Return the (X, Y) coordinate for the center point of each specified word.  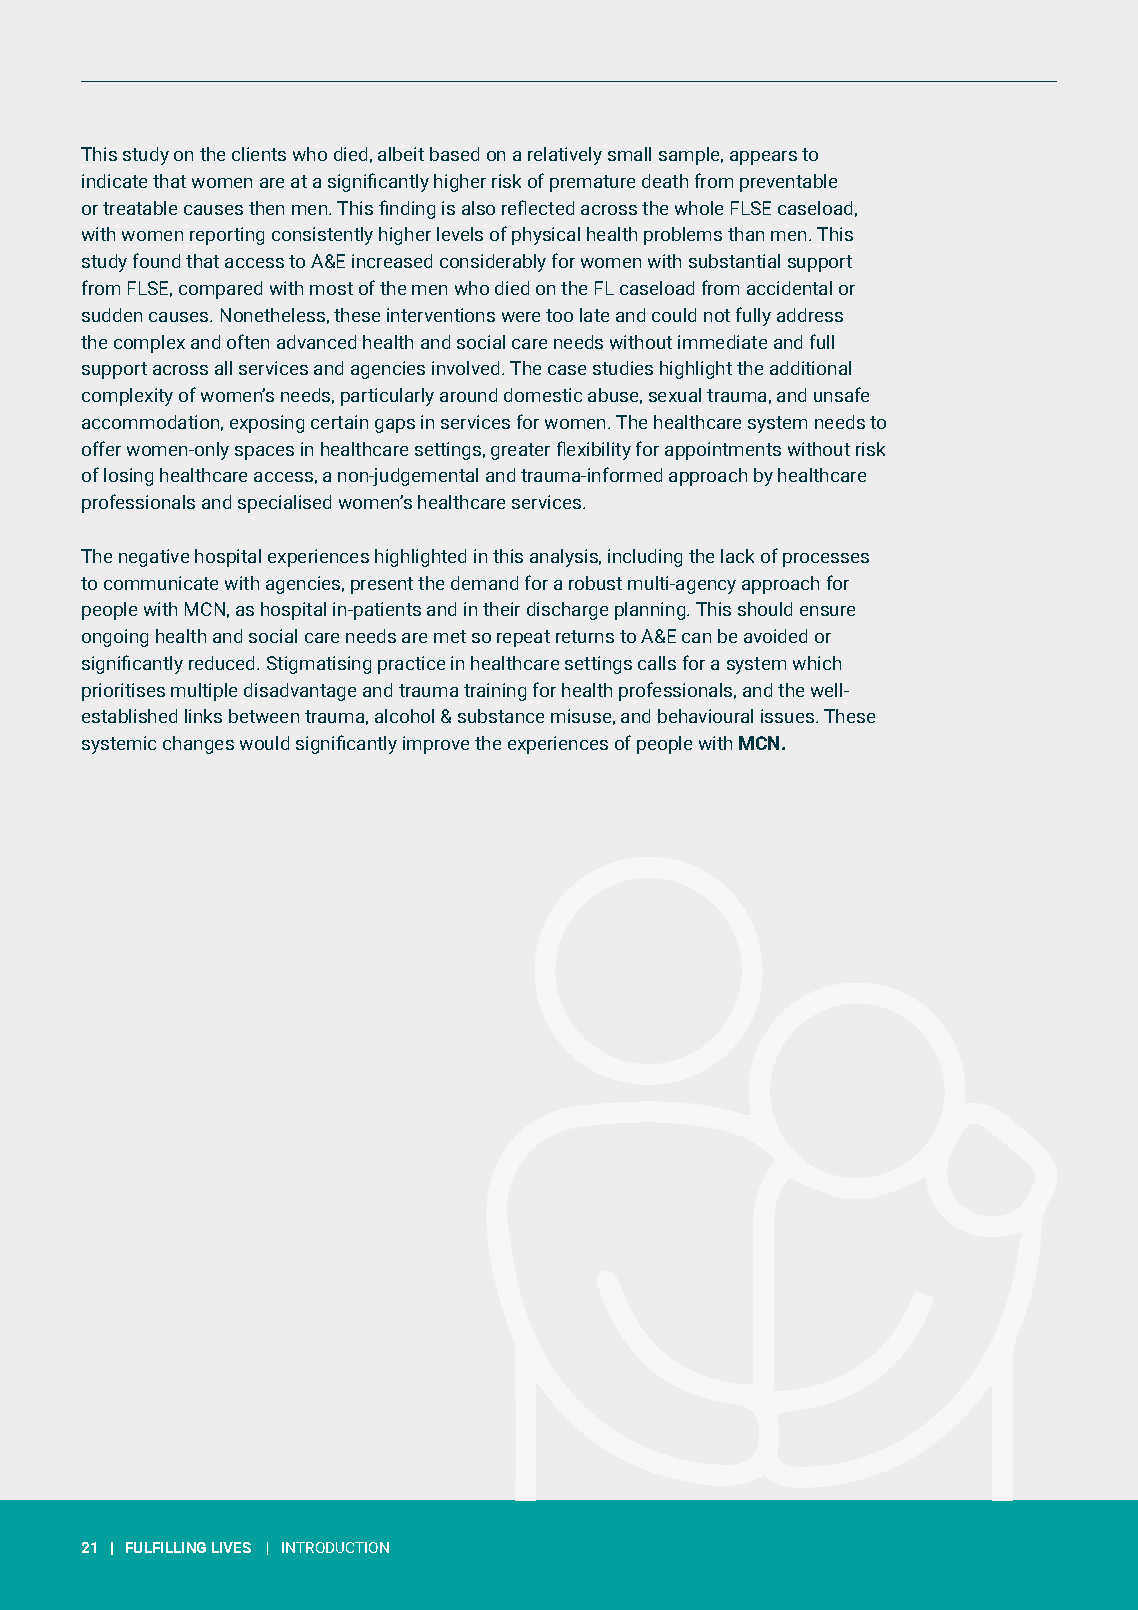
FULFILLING (166, 1547)
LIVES (231, 1547)
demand (484, 583)
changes (198, 745)
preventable (788, 183)
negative (154, 558)
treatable (140, 208)
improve (436, 745)
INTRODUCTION (335, 1547)
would (264, 743)
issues (789, 716)
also (478, 208)
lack (737, 556)
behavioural (705, 716)
